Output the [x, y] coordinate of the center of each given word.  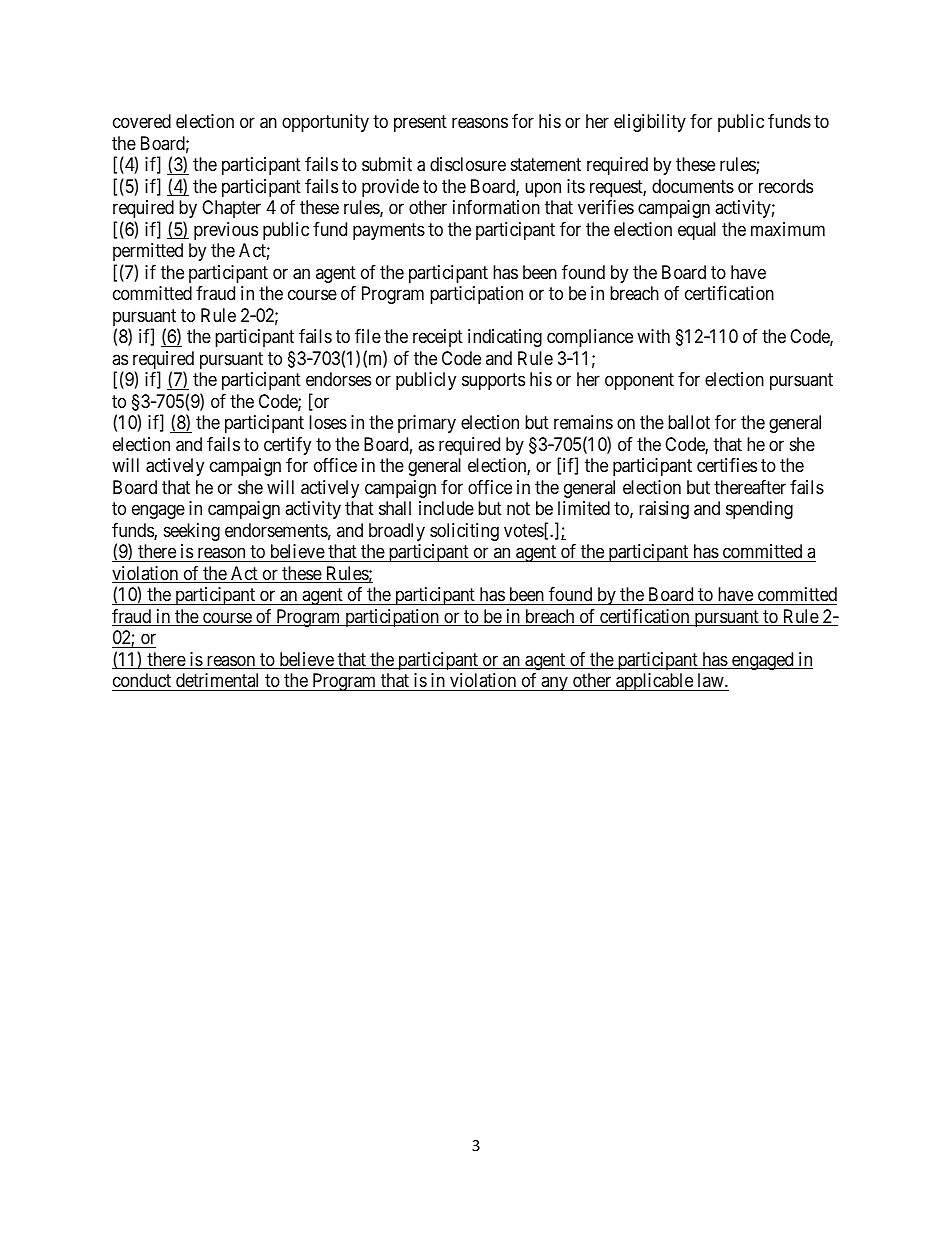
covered [142, 121]
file [368, 336]
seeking [192, 532]
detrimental [217, 680]
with [653, 336]
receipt [438, 338]
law [712, 680]
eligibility [650, 123]
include [446, 508]
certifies [727, 465]
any [554, 684]
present [420, 124]
